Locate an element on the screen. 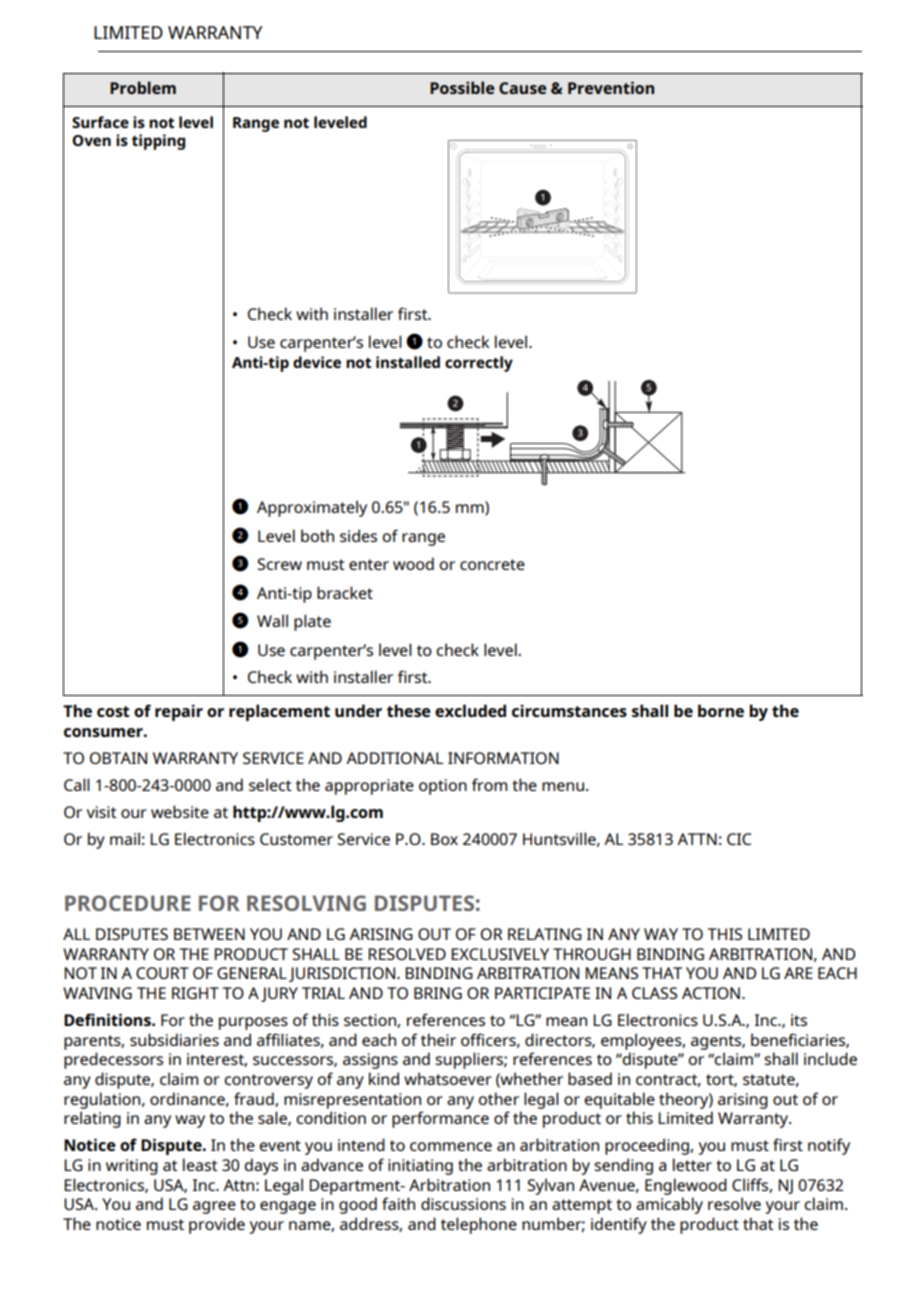  borne is located at coordinates (721, 710).
